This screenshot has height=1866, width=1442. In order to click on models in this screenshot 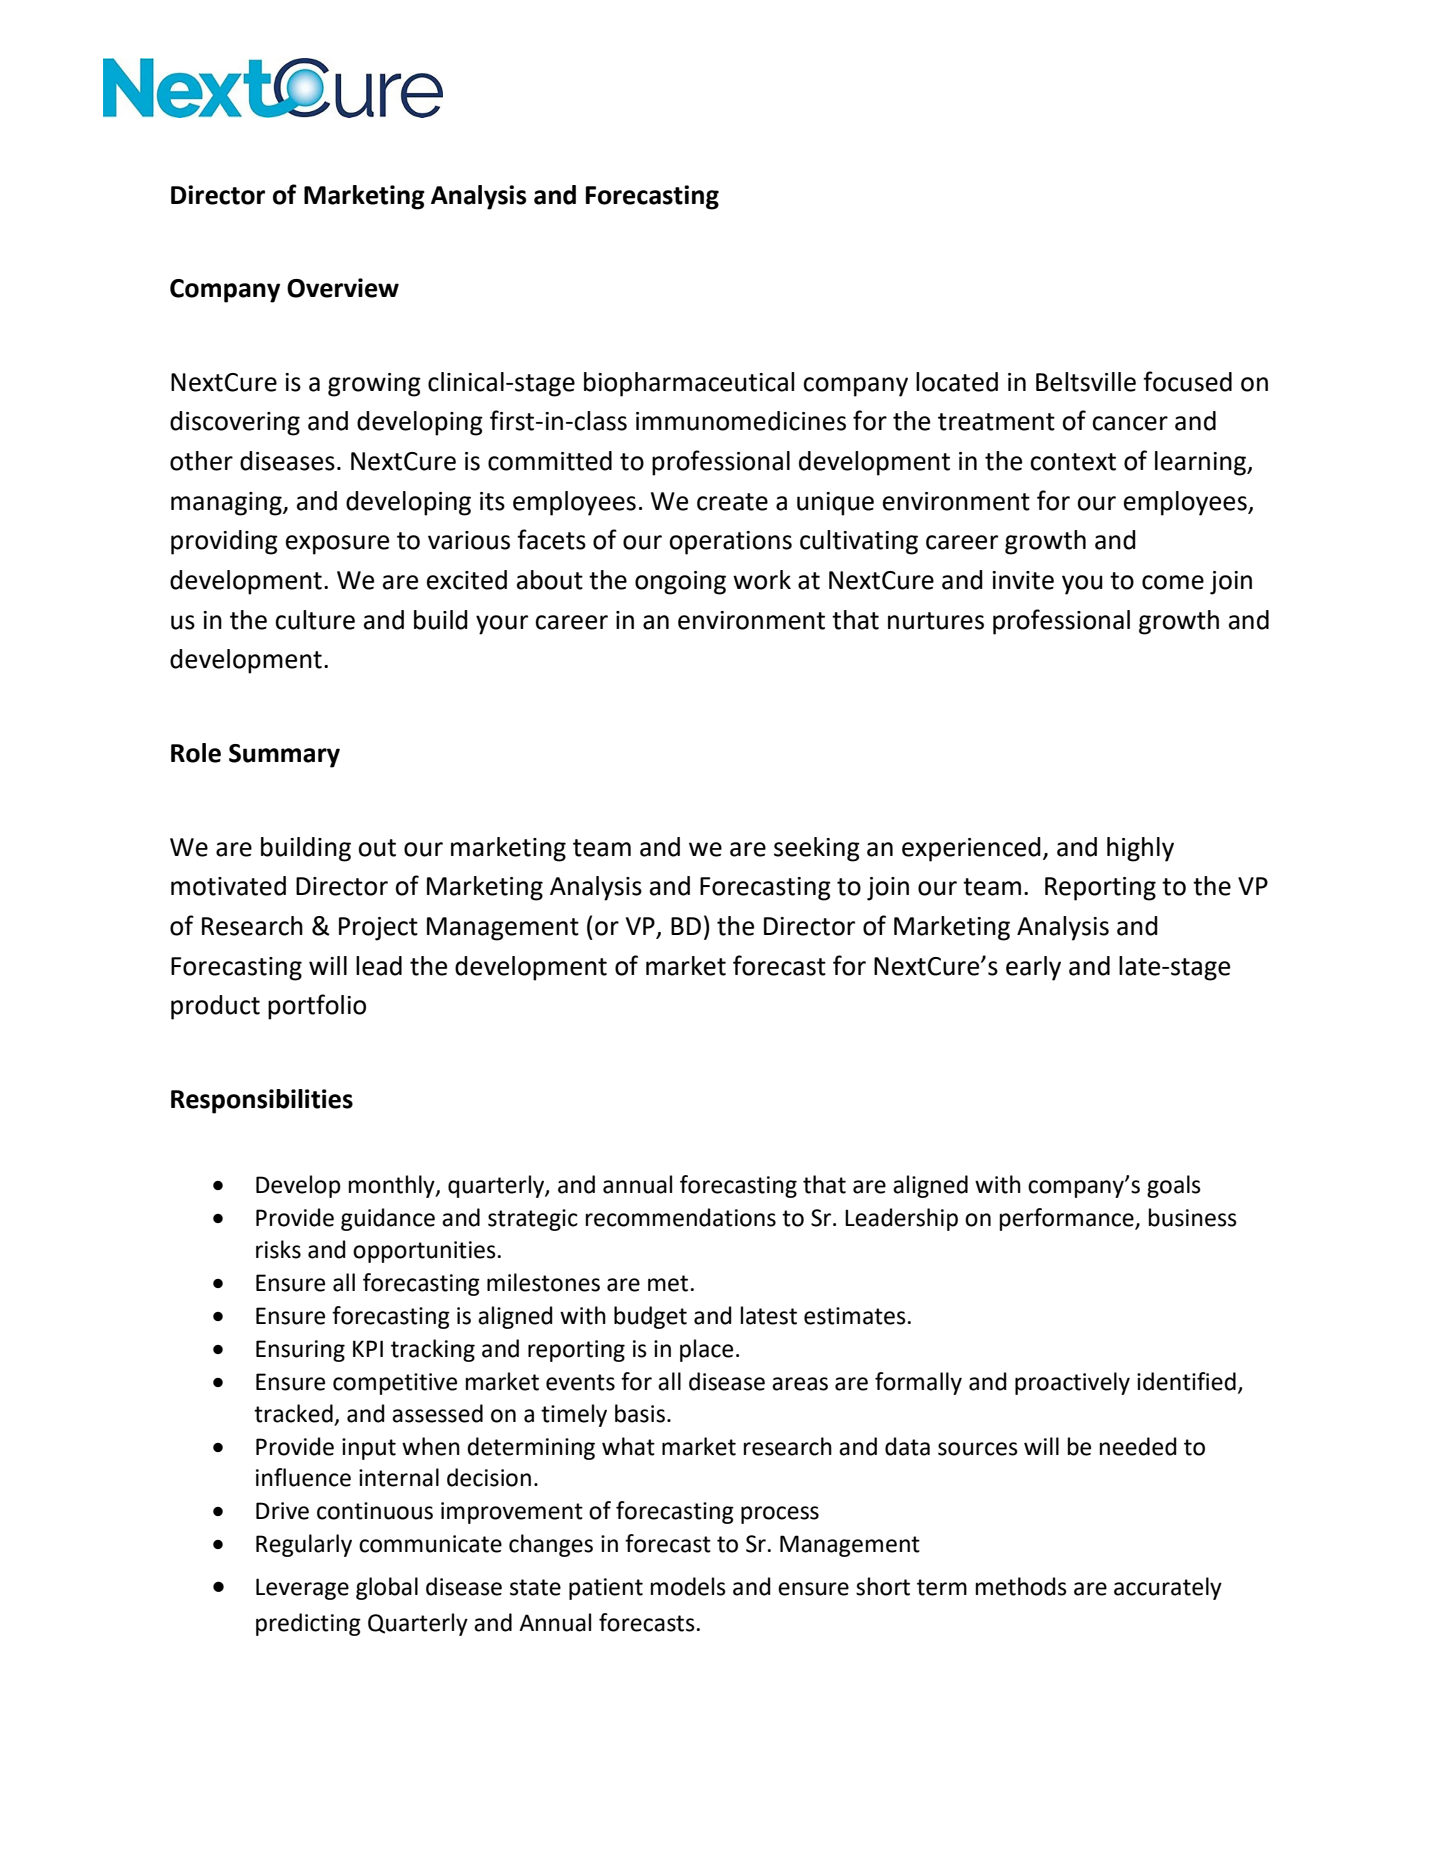, I will do `click(688, 1586)`.
